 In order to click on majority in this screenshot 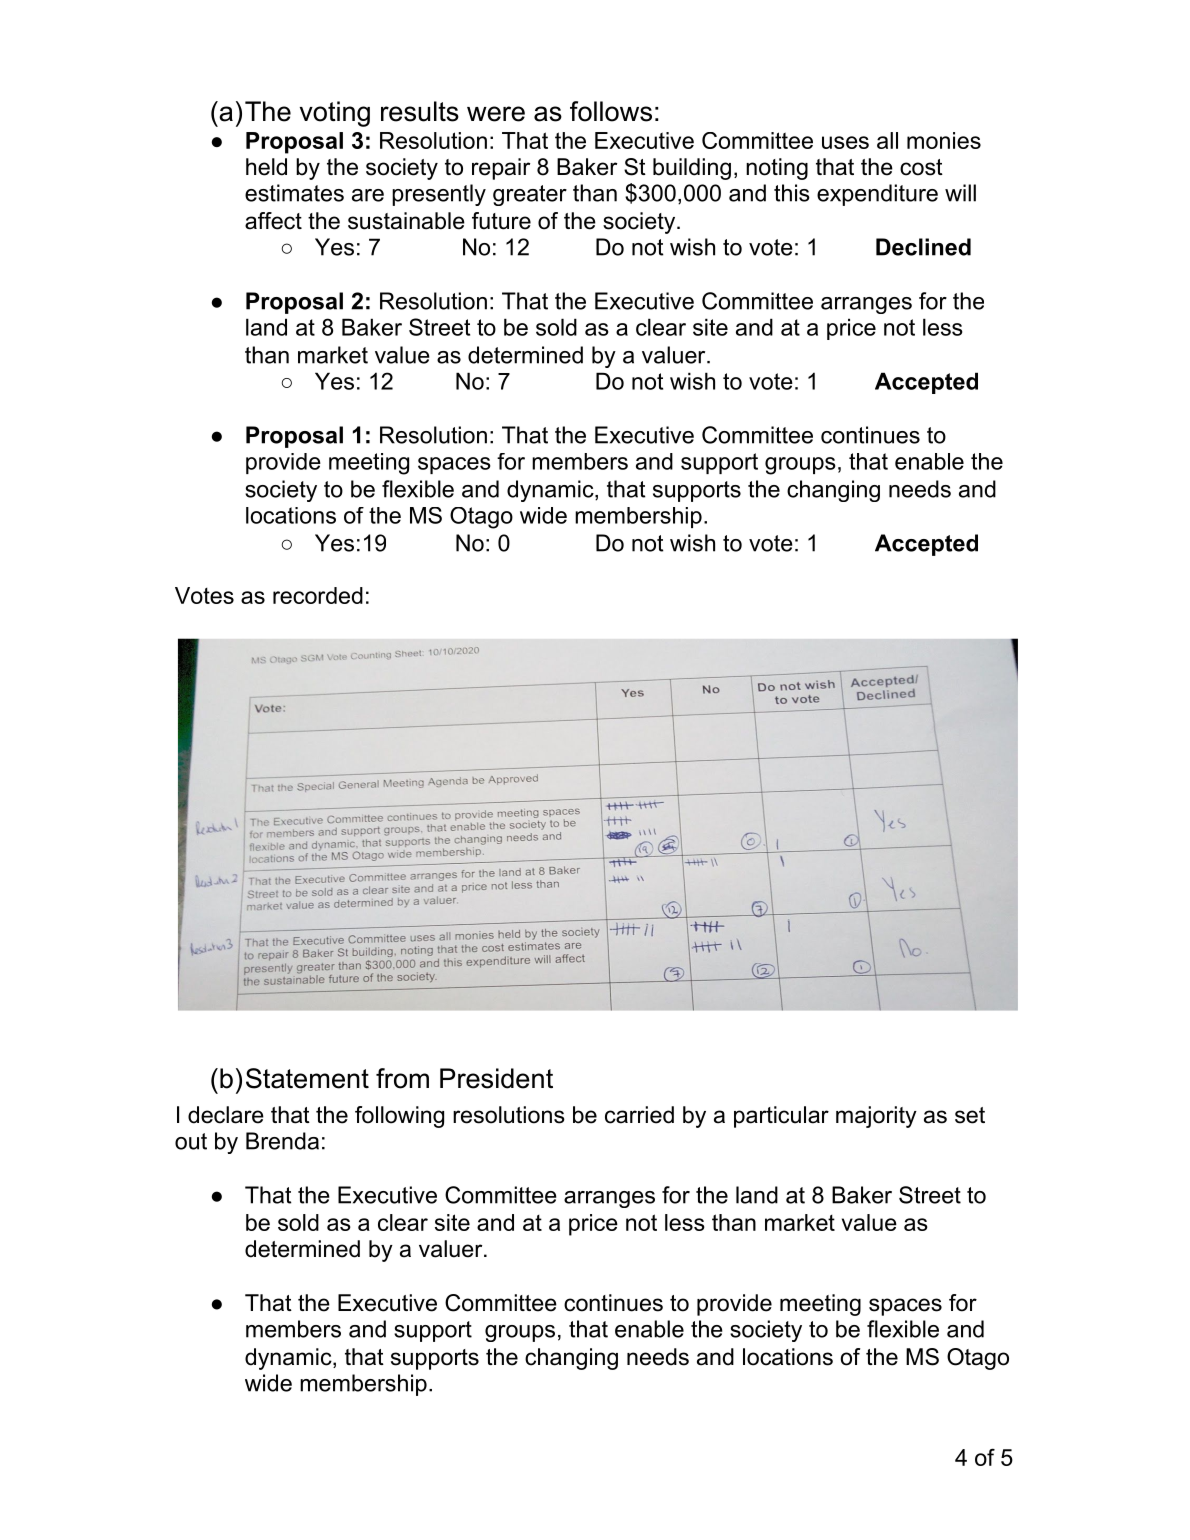, I will do `click(876, 1117)`.
